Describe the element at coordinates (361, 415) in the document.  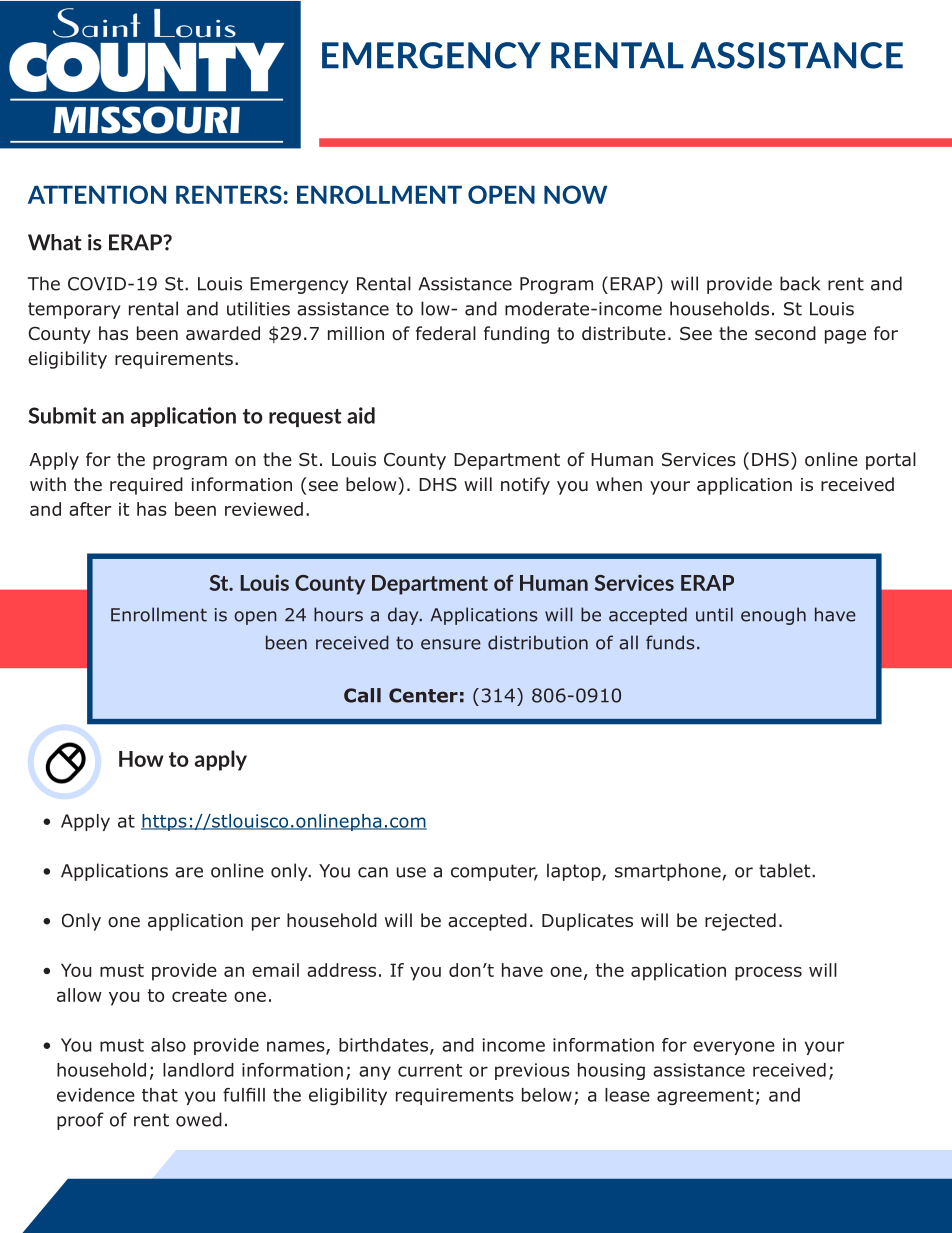
I see `aid` at that location.
